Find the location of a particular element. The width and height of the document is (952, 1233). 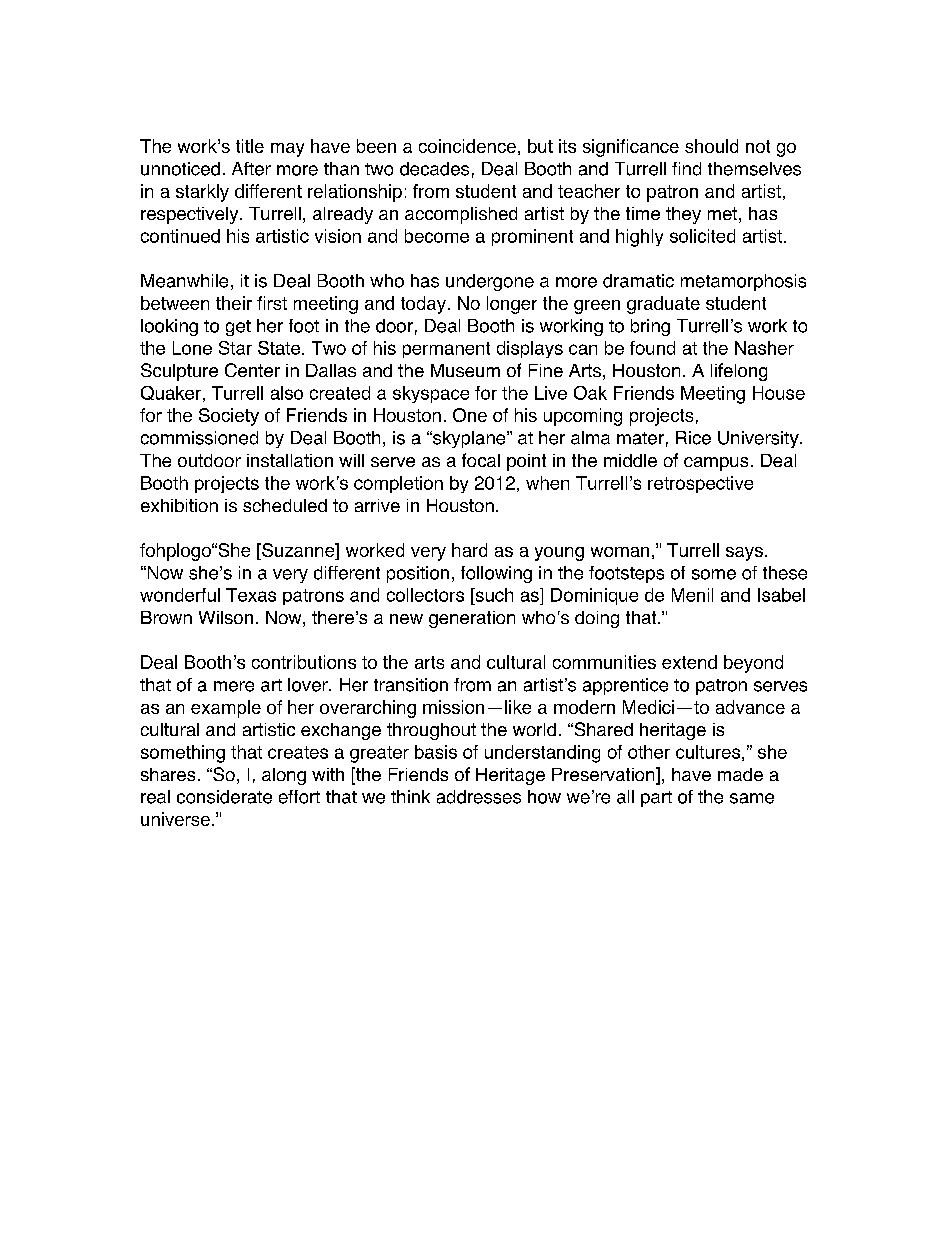

lifelong is located at coordinates (739, 372).
